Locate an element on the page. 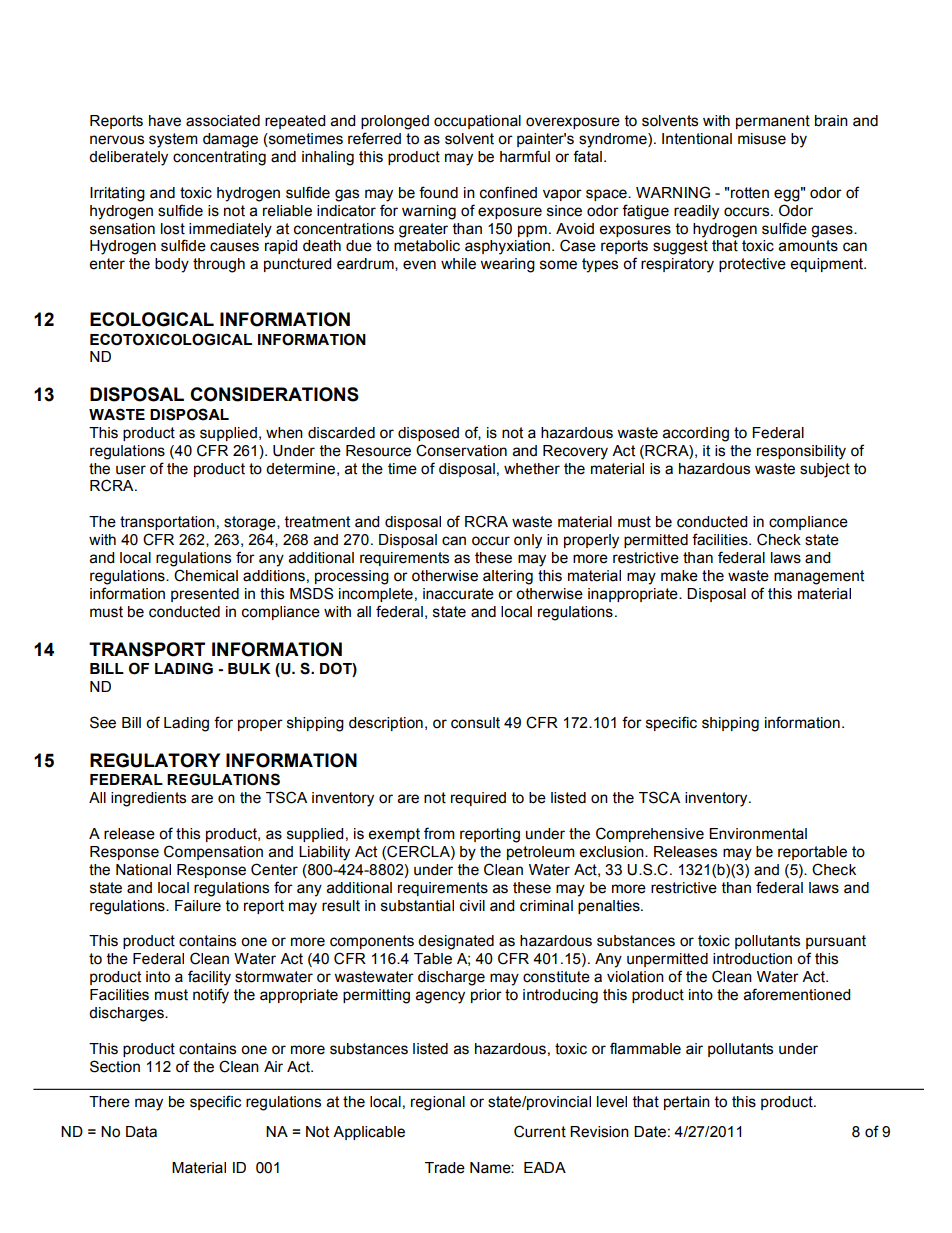 This page has width=952, height=1233. disposed is located at coordinates (428, 434).
